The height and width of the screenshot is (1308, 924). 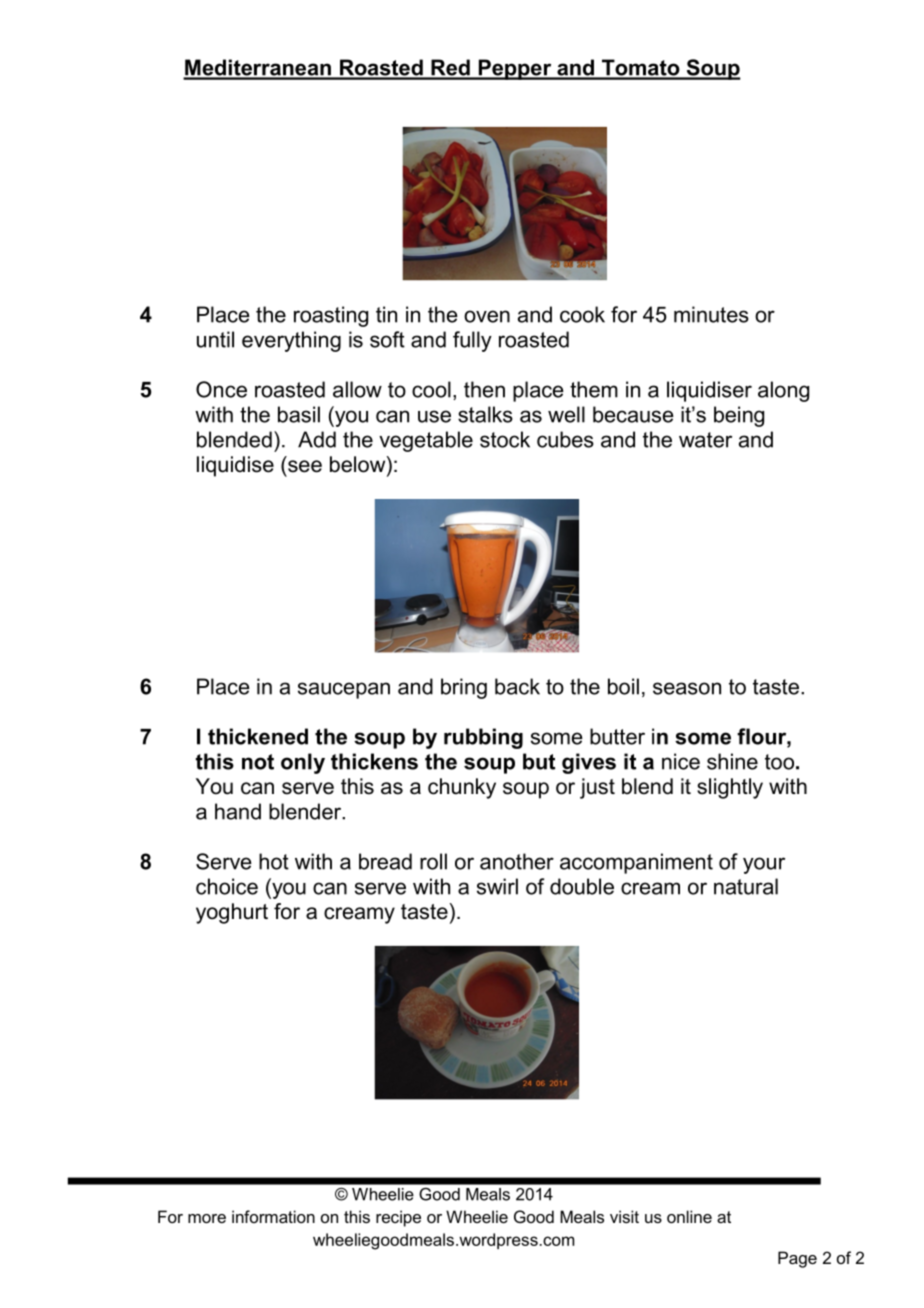 I want to click on swirl, so click(x=497, y=886).
